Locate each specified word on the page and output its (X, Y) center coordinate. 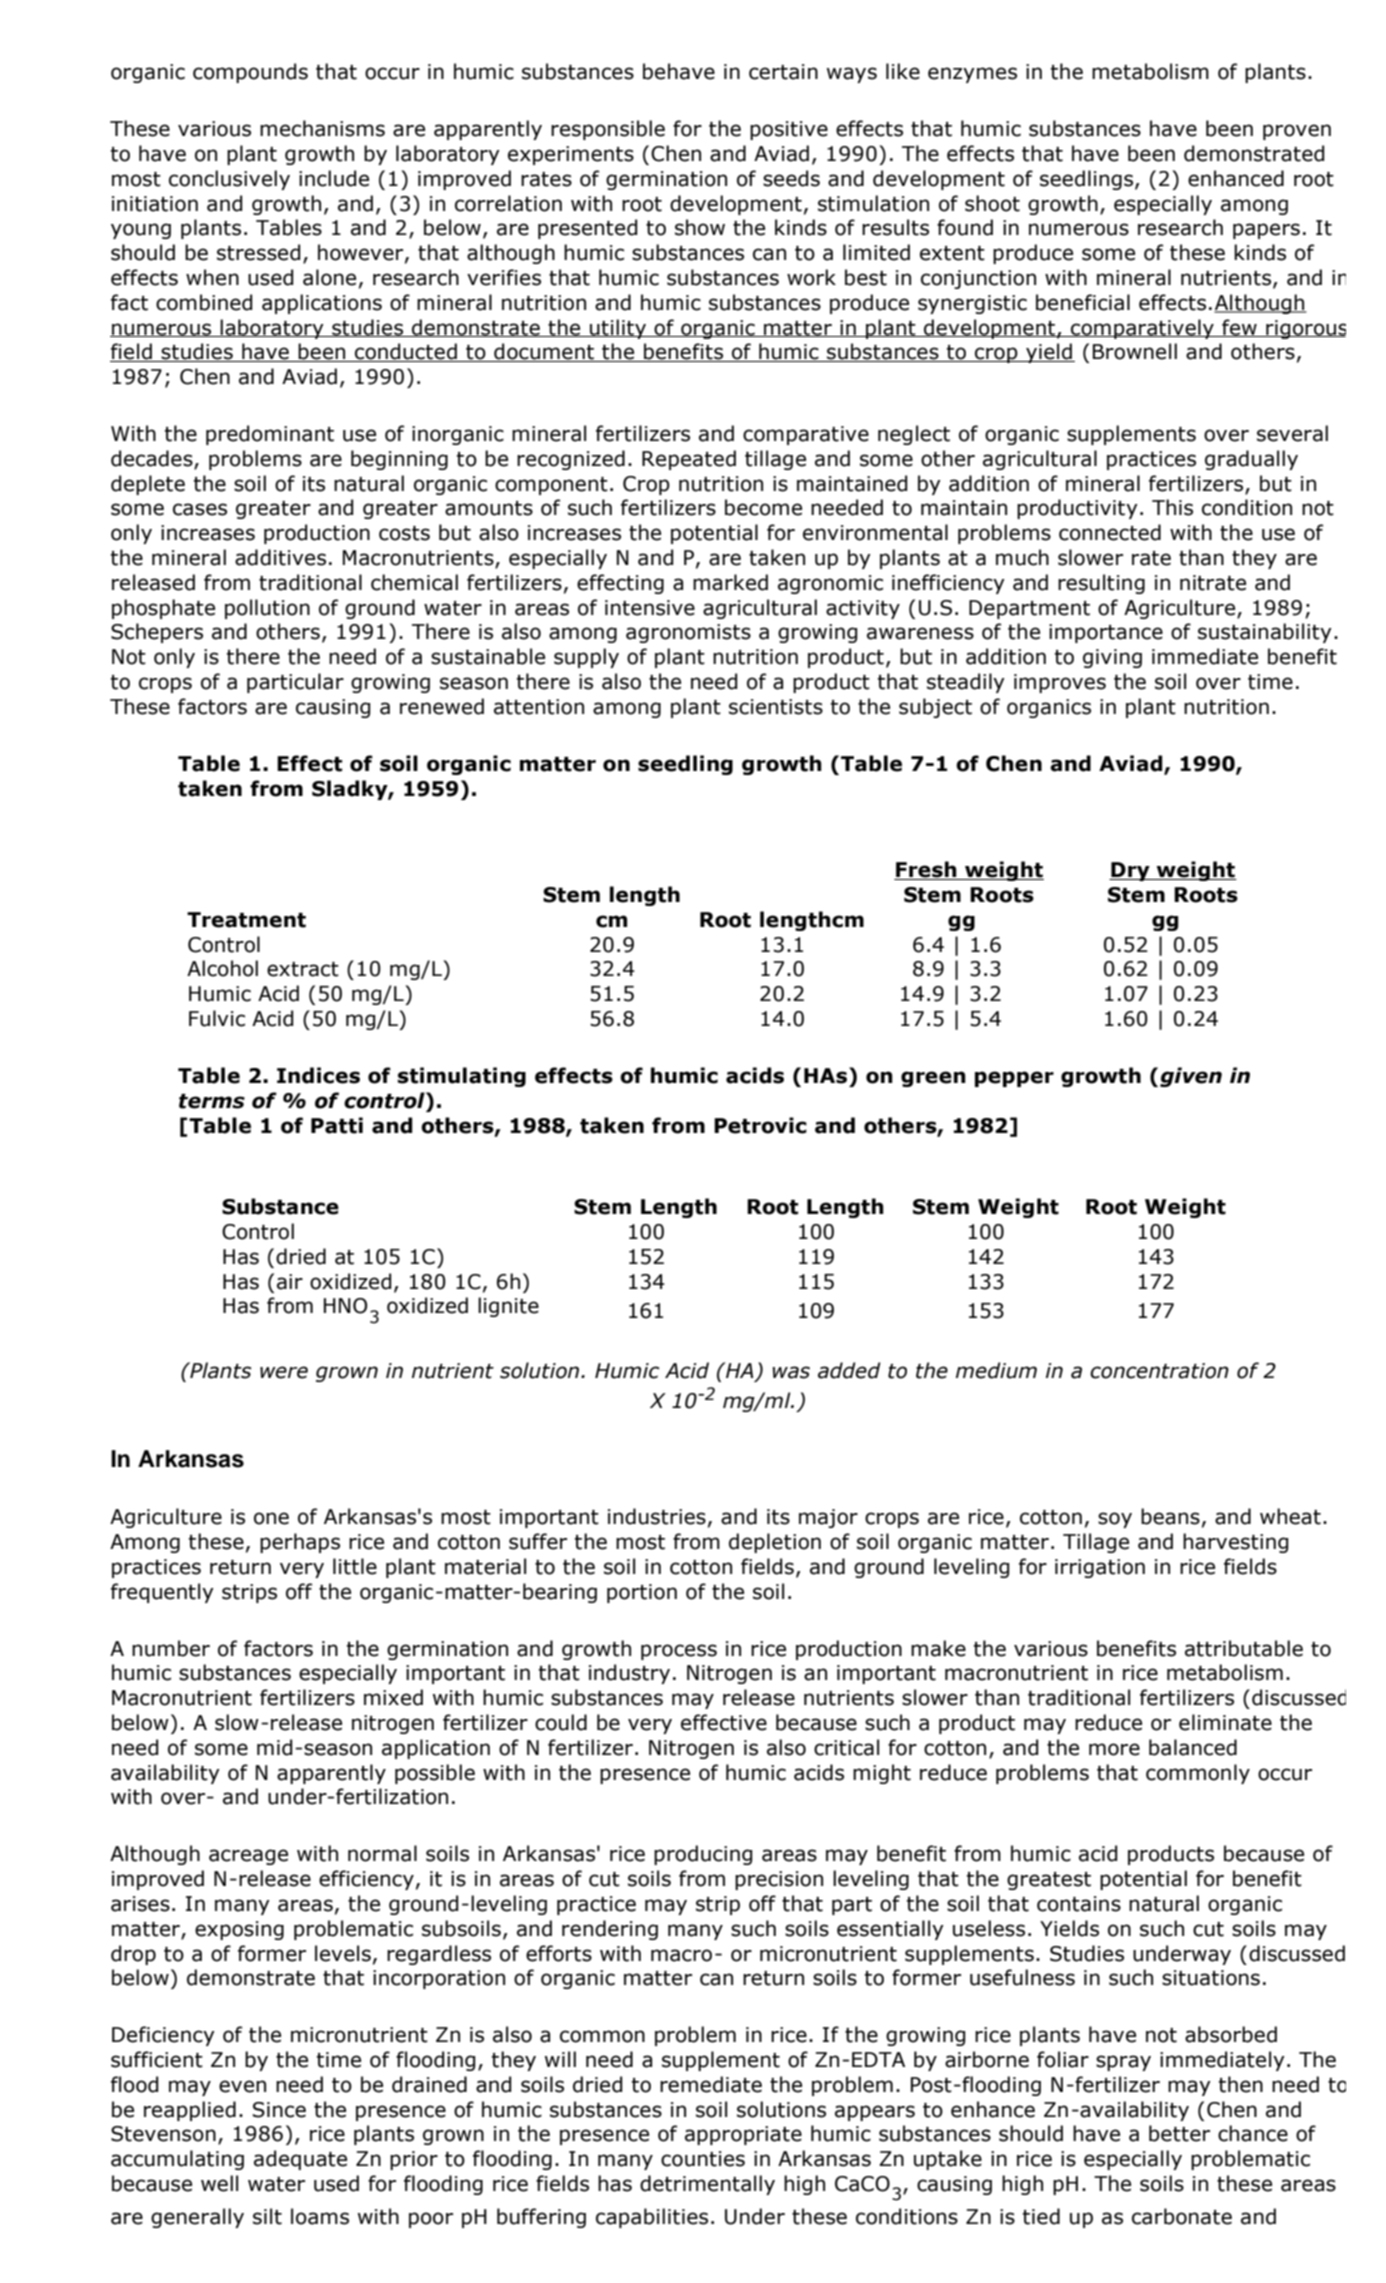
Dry (1130, 871)
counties (703, 2159)
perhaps (300, 1543)
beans (1170, 1516)
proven (1297, 132)
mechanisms (322, 128)
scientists (776, 707)
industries (657, 1516)
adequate (300, 2160)
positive (789, 130)
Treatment (246, 920)
